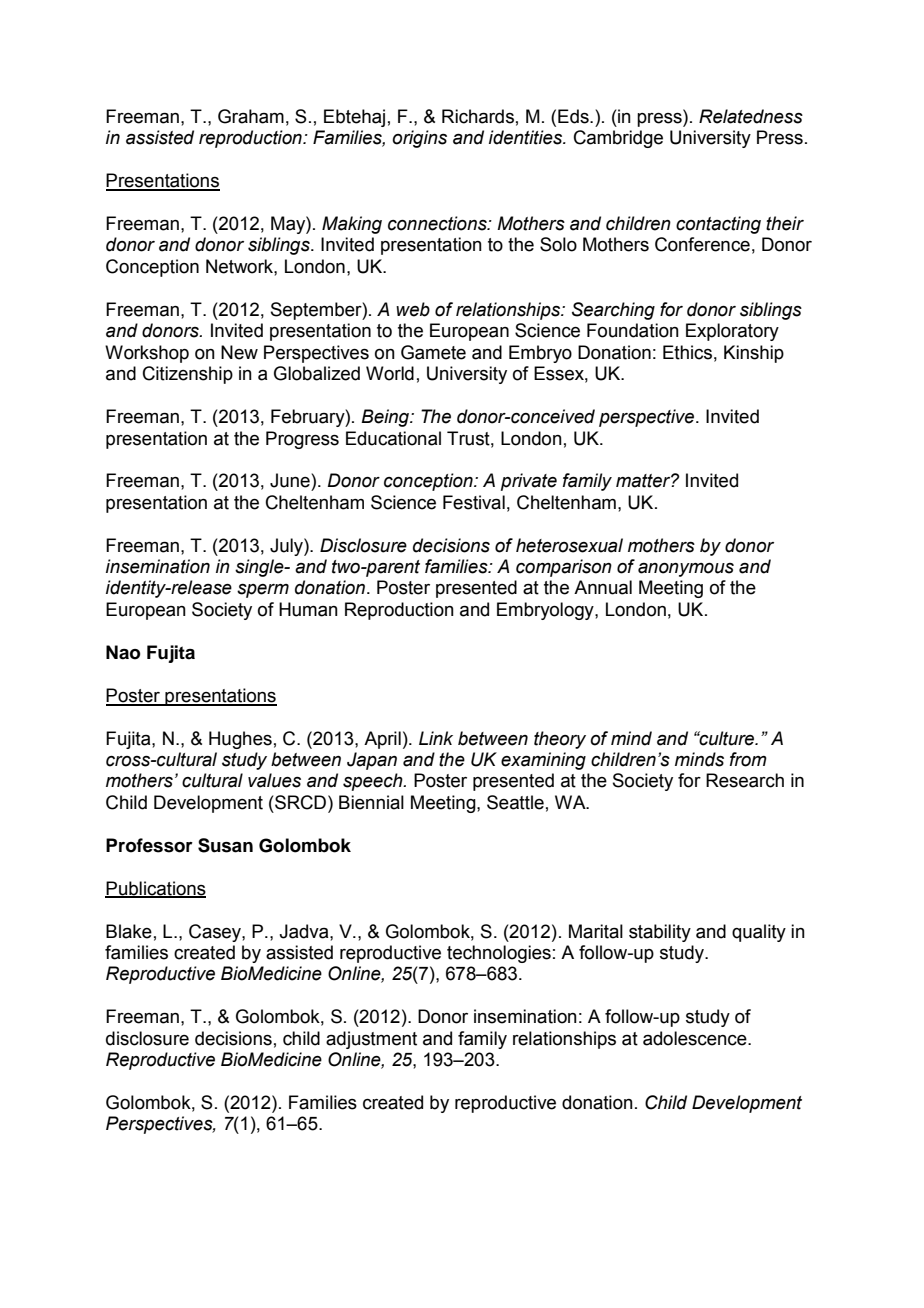 This screenshot has width=924, height=1308. I want to click on origins, so click(419, 139).
